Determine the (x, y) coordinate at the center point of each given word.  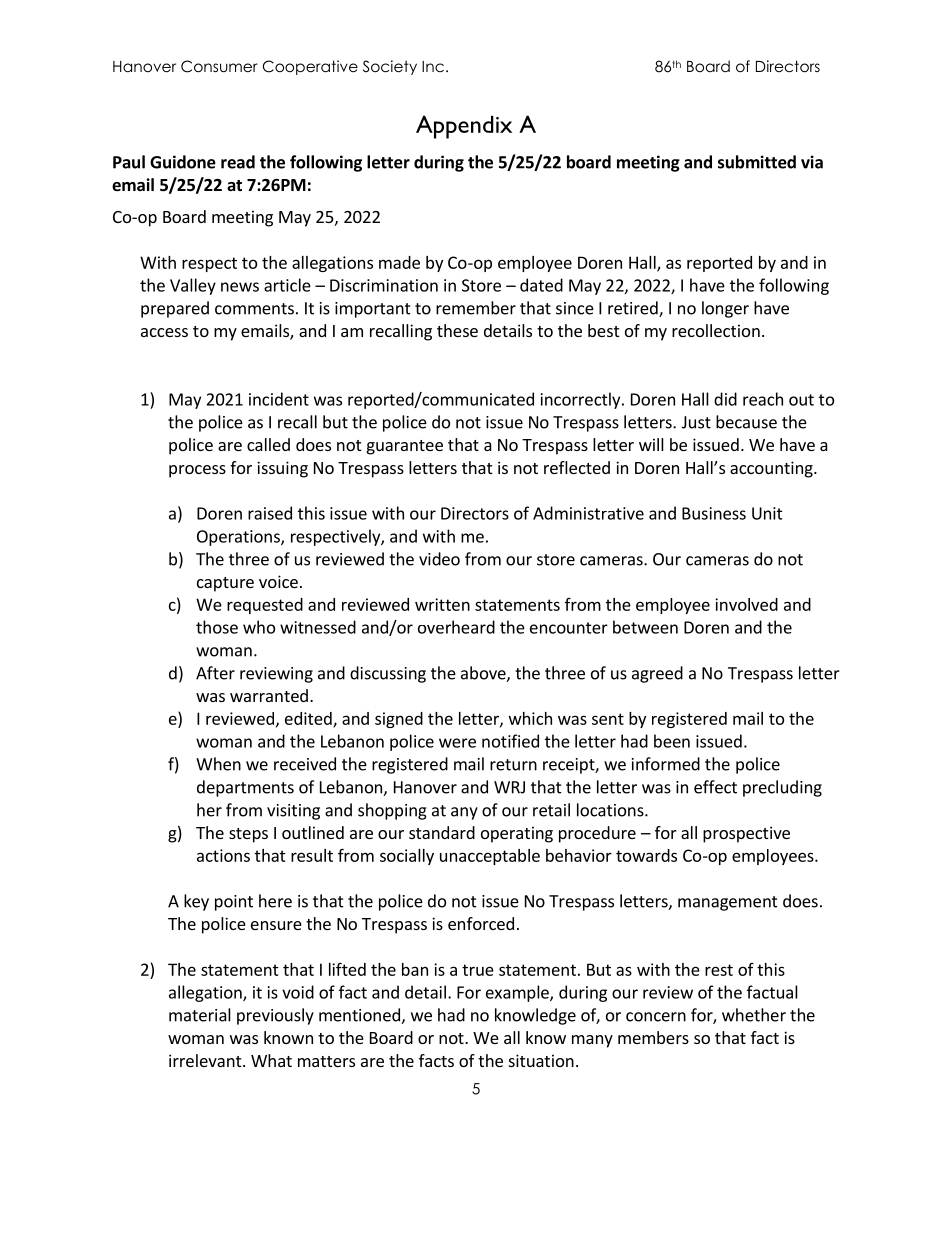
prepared (175, 309)
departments (245, 788)
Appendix (464, 127)
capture (225, 584)
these (457, 330)
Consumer (219, 66)
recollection (716, 330)
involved (746, 604)
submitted (757, 162)
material (200, 1015)
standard (442, 832)
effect (715, 787)
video (439, 559)
